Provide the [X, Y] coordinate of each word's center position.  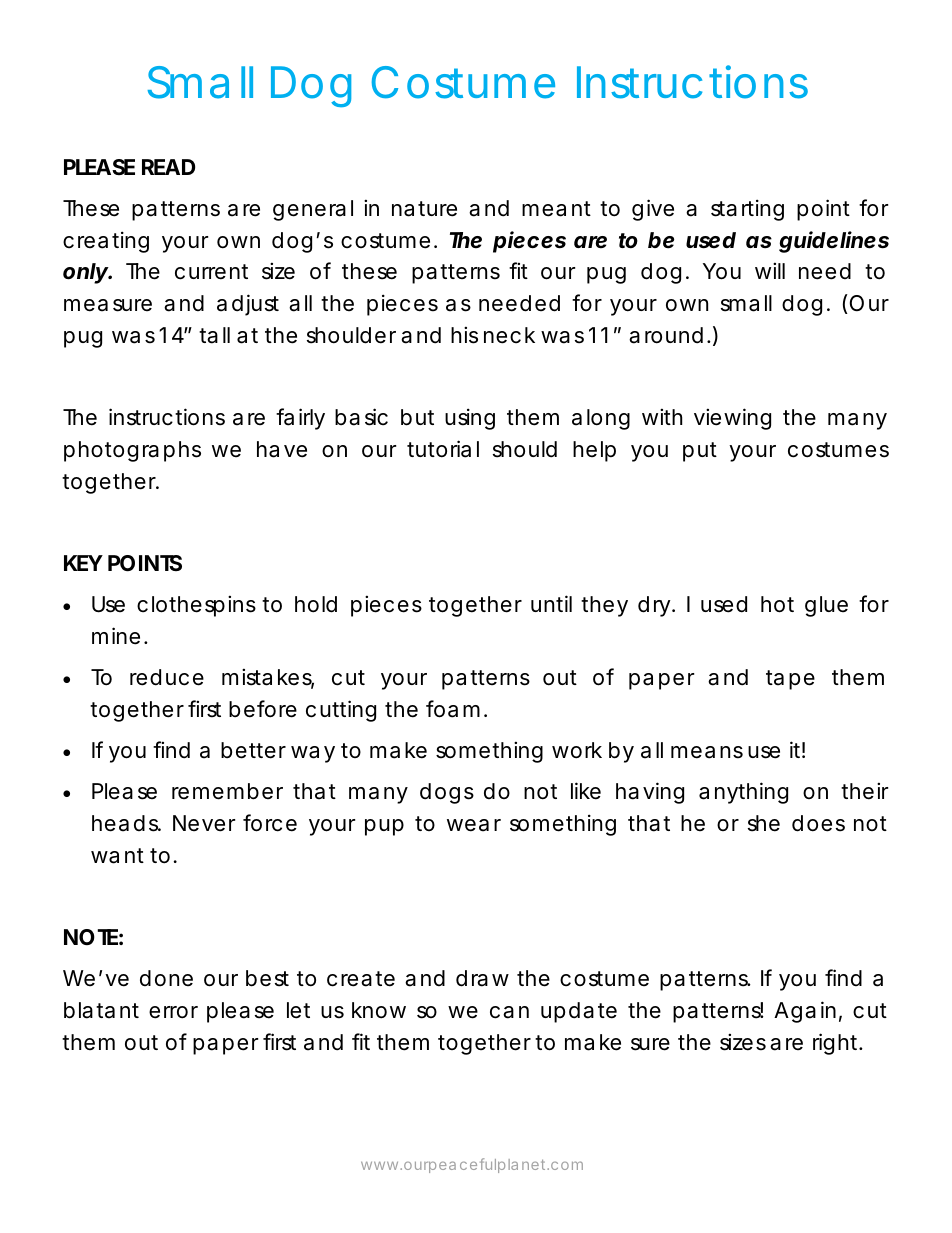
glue [826, 606]
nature [424, 209]
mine [118, 636]
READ [168, 167]
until [551, 603]
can [509, 1012]
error [173, 1012]
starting [747, 210]
